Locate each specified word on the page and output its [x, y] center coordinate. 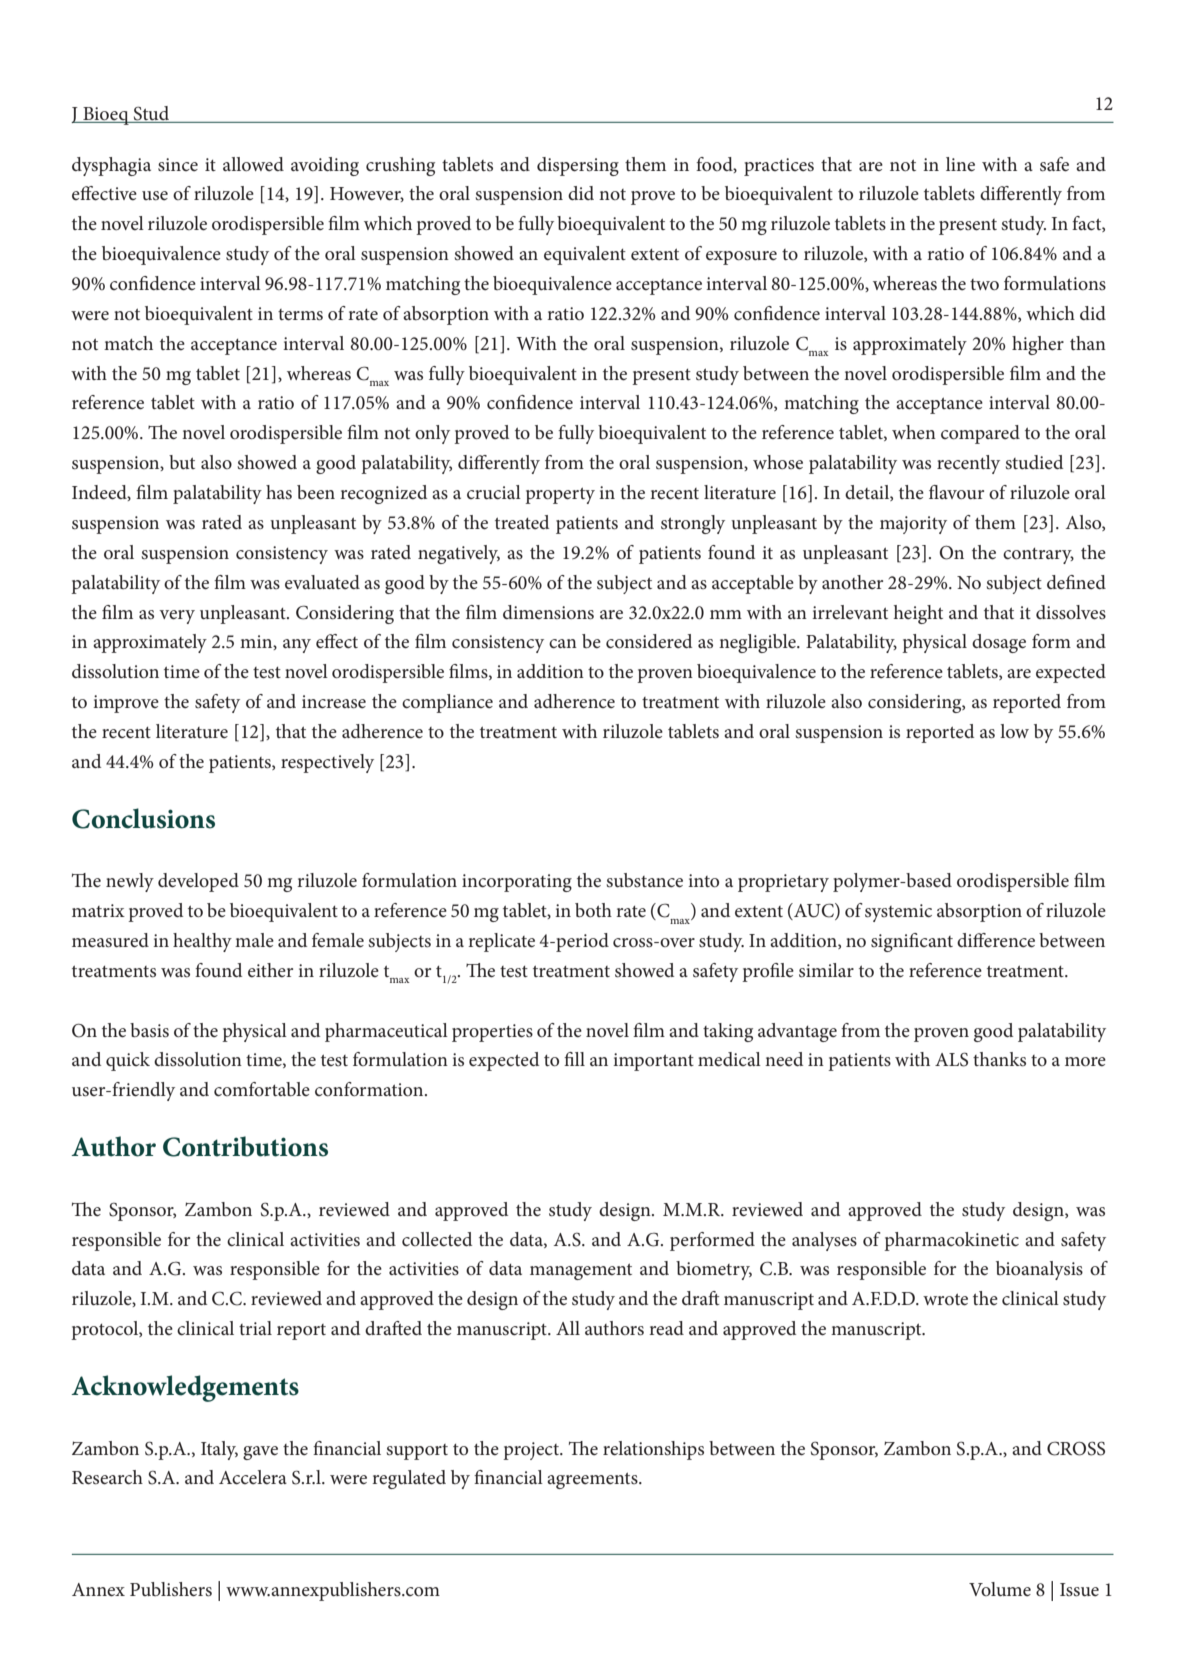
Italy [219, 1450]
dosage [999, 643]
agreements [593, 1480]
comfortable [262, 1089]
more [1085, 1061]
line [960, 164]
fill [574, 1059]
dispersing [578, 166]
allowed [253, 164]
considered [649, 641]
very [177, 617]
